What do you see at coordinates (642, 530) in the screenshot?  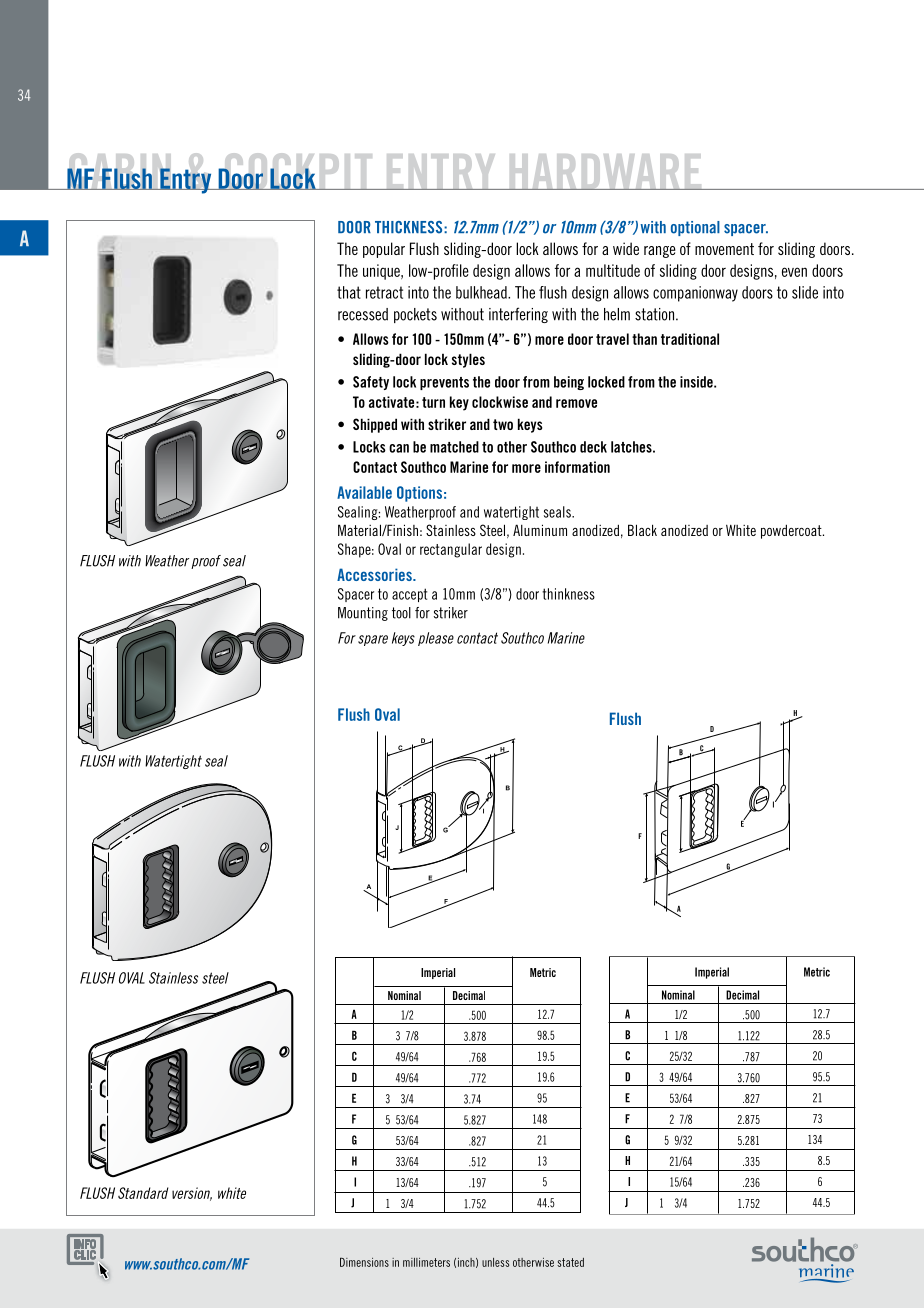 I see `Black` at bounding box center [642, 530].
